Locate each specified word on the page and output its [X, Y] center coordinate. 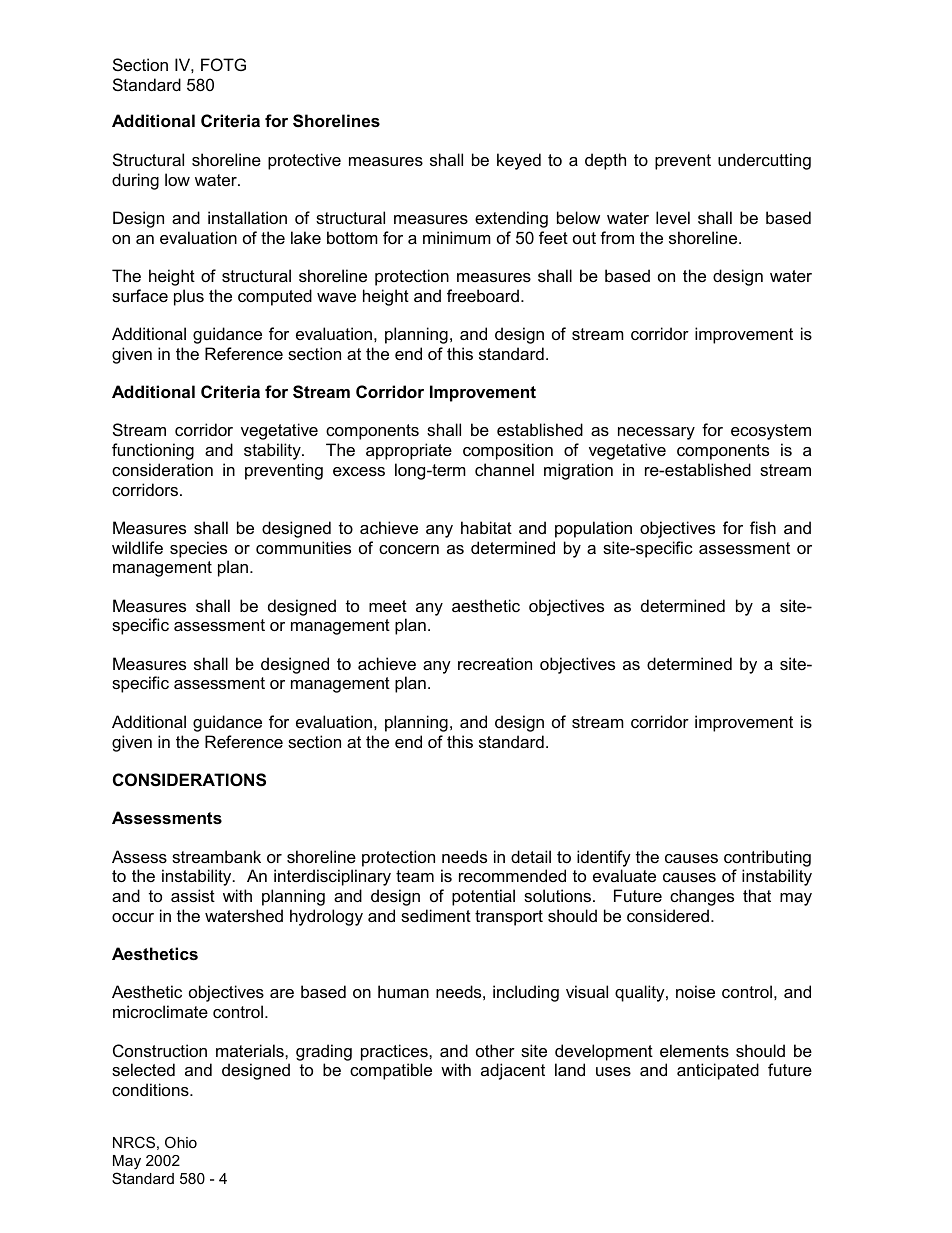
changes [702, 897]
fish [763, 527]
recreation [495, 663]
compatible [391, 1071]
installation [247, 217]
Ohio [181, 1142]
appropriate [409, 451]
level [673, 217]
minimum [457, 237]
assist [193, 895]
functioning [153, 451]
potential [483, 897]
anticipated [718, 1071]
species [198, 549]
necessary [656, 433]
